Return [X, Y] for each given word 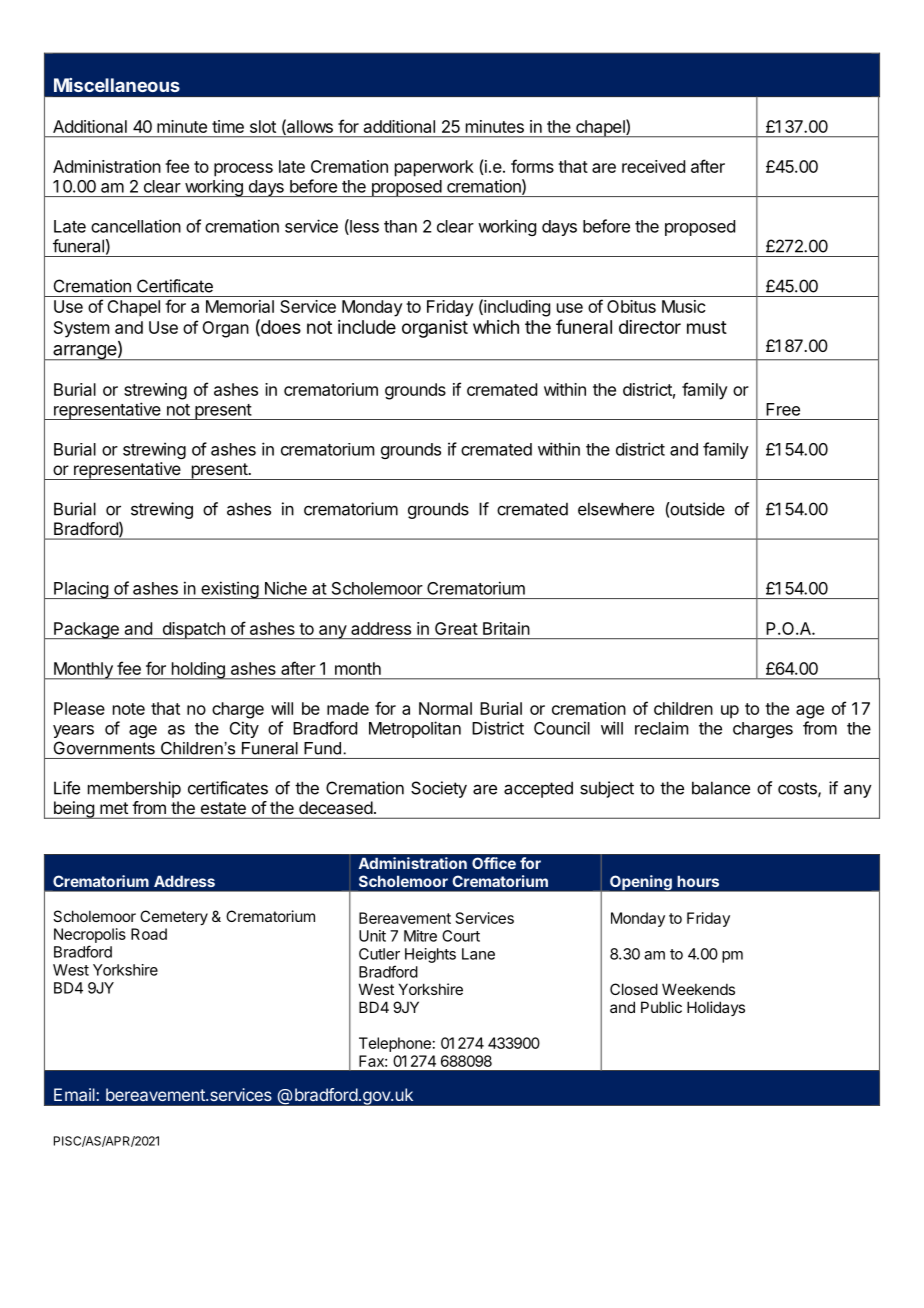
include [367, 327]
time [228, 126]
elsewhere [616, 509]
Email [75, 1094]
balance [721, 788]
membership [134, 789]
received [653, 166]
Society [439, 789]
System [81, 329]
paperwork [434, 168]
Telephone [395, 1044]
